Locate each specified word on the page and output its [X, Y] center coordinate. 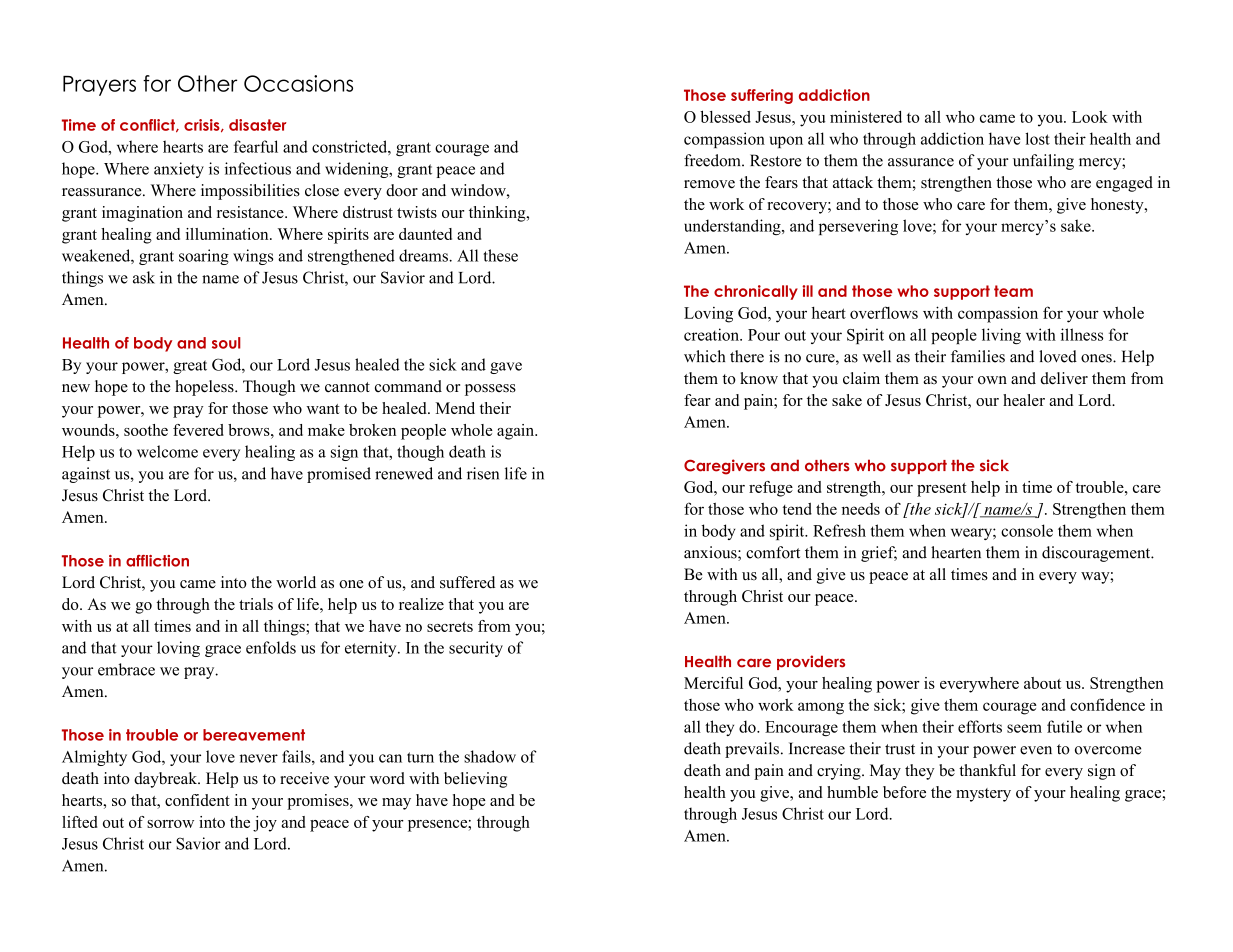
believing [475, 780]
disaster [258, 125]
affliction [157, 561]
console [1027, 530]
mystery [983, 795]
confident [197, 800]
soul [226, 343]
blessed [725, 116]
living [1001, 336]
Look [1090, 116]
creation [712, 334]
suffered [467, 582]
